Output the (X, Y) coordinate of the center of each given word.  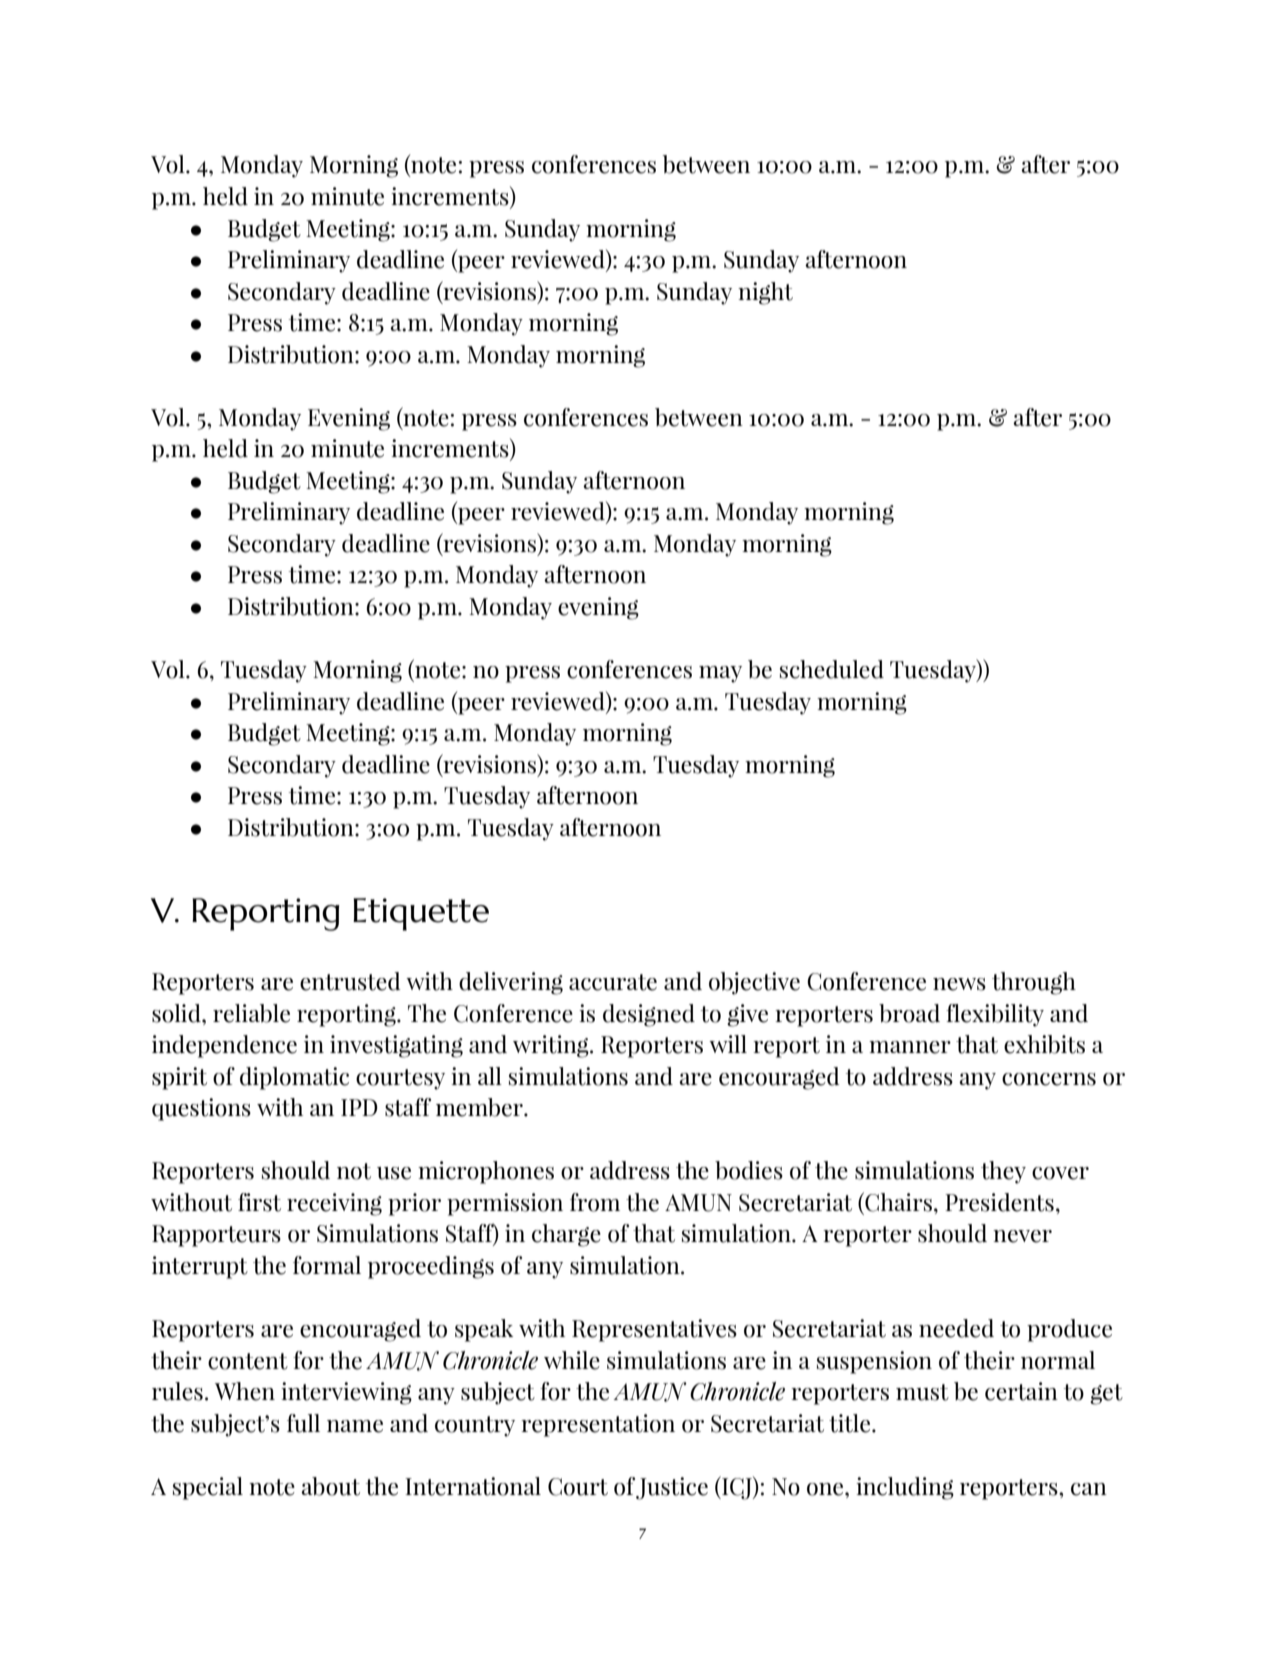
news (959, 984)
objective (754, 983)
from (595, 1202)
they (1003, 1172)
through (1034, 983)
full (303, 1423)
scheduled (832, 669)
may (720, 674)
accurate (613, 982)
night (765, 293)
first (259, 1202)
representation (598, 1425)
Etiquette (421, 914)
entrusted (350, 981)
